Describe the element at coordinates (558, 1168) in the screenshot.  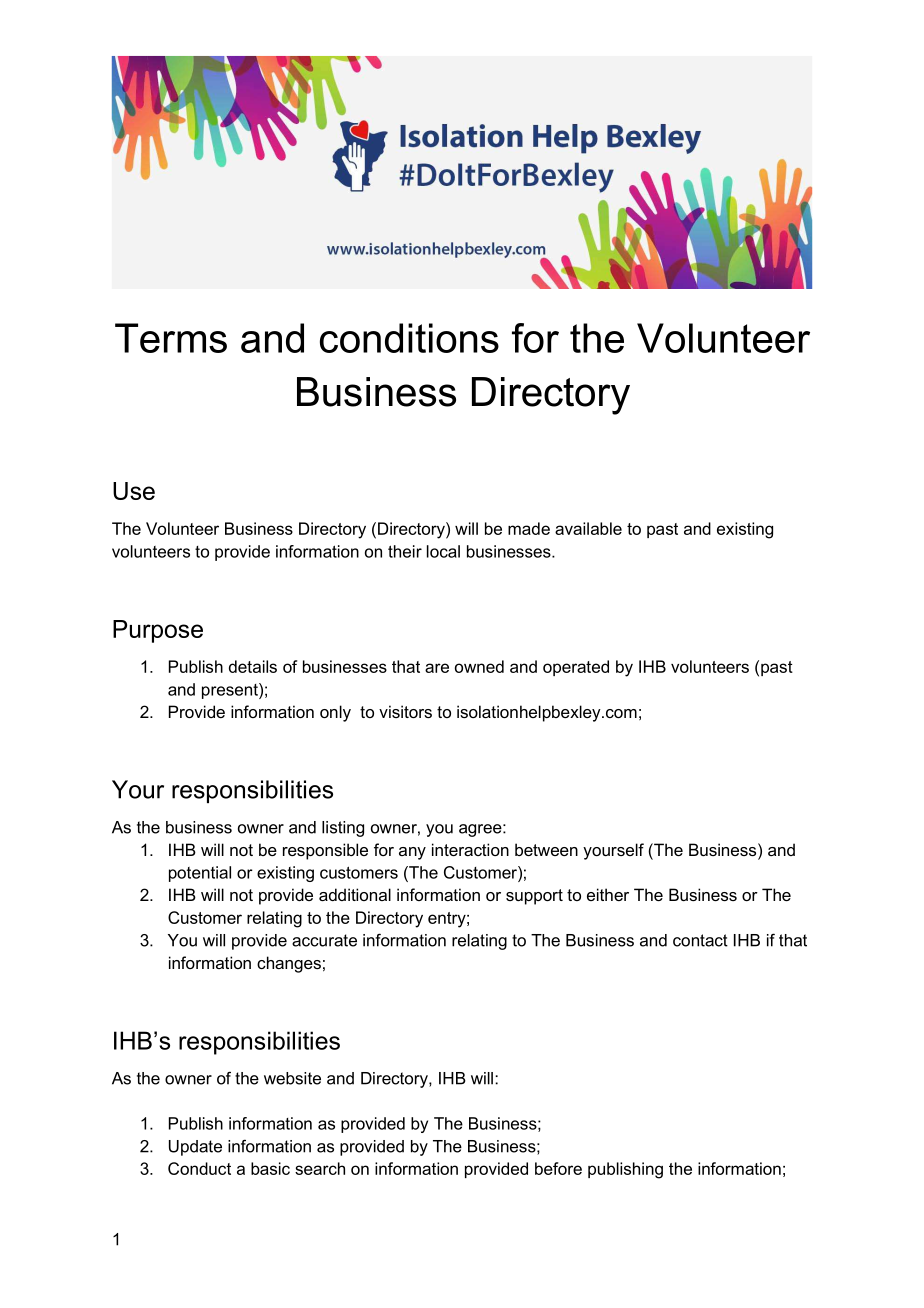
I see `before` at that location.
